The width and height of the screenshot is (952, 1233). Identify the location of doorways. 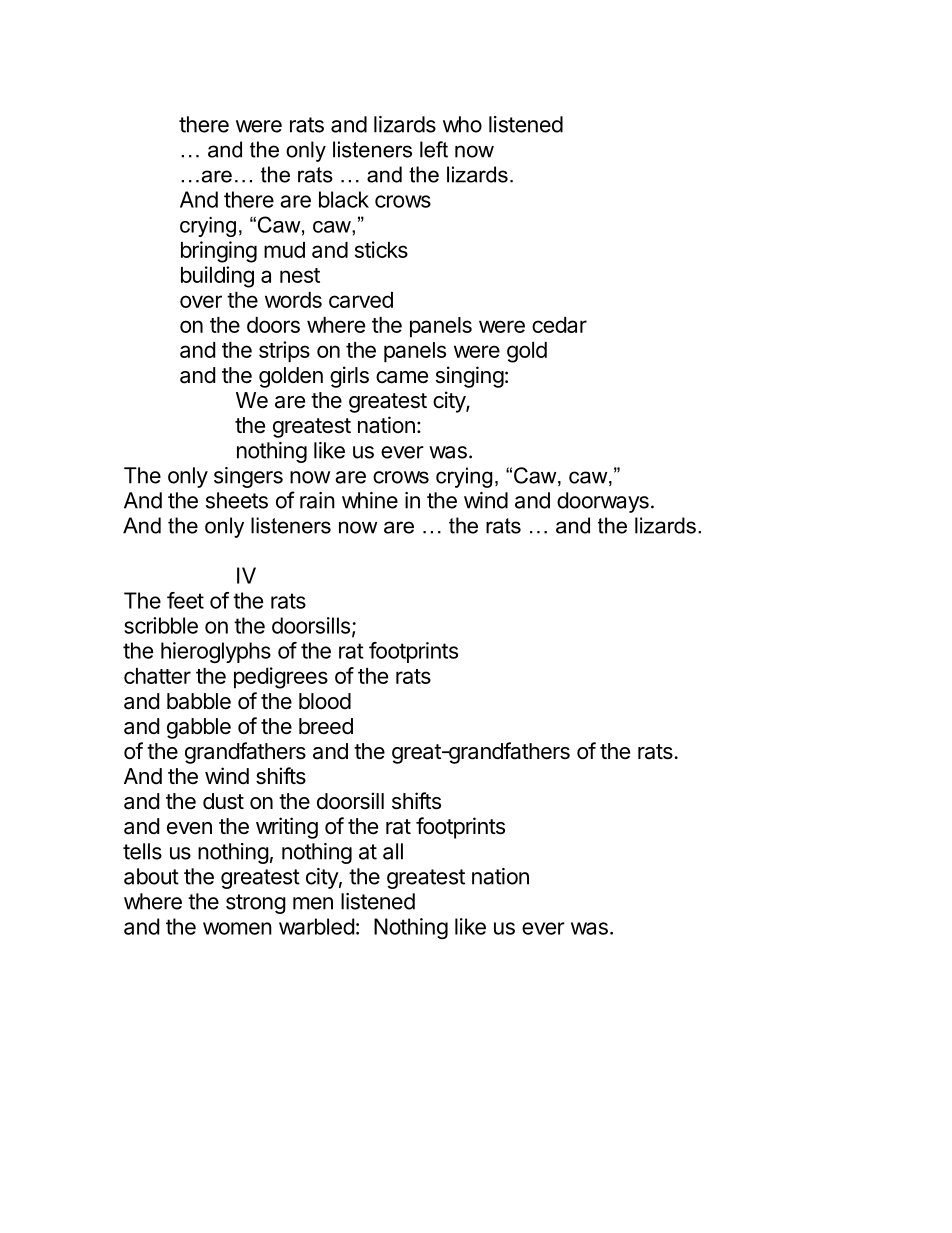
(603, 502).
